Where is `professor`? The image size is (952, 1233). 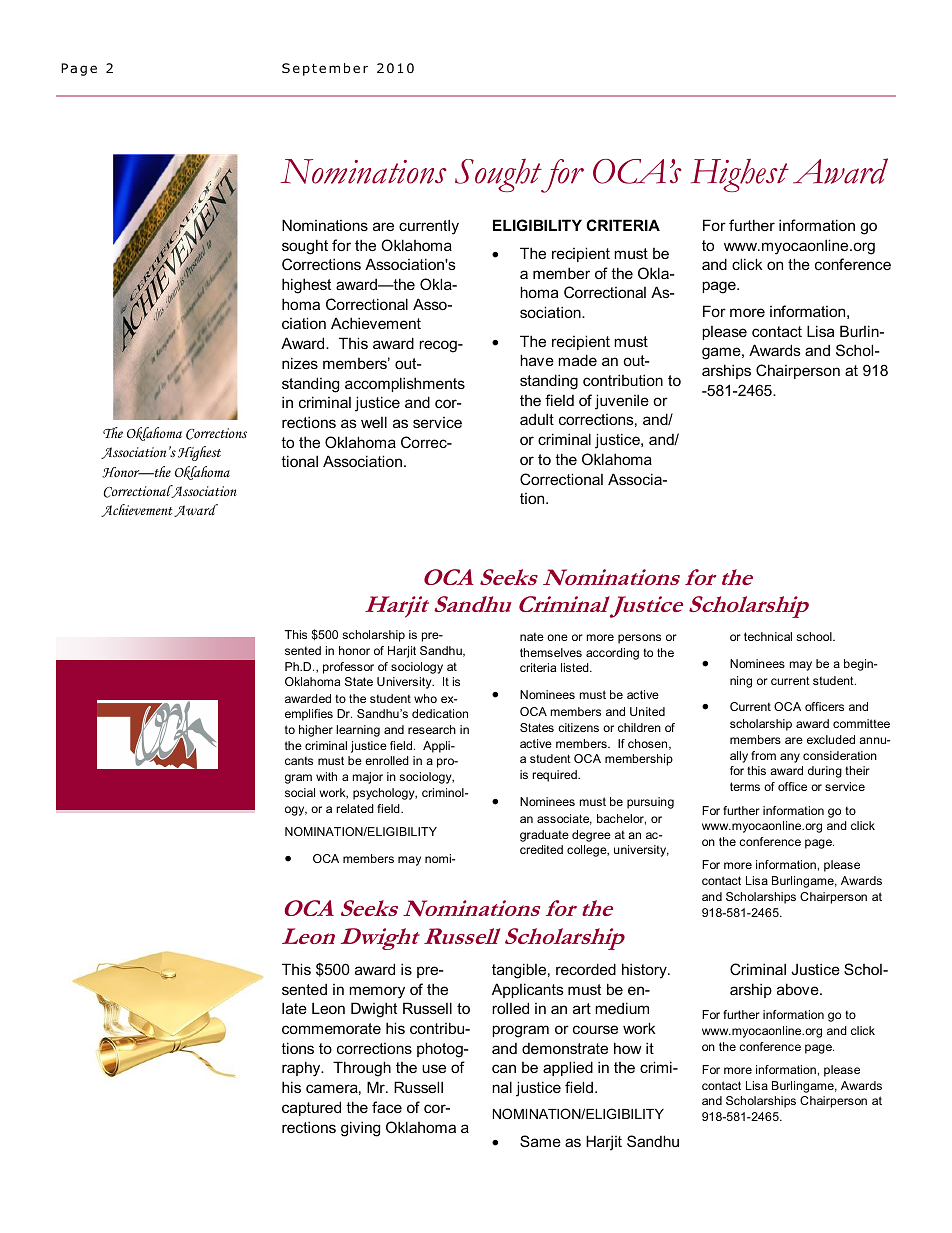
professor is located at coordinates (348, 668).
